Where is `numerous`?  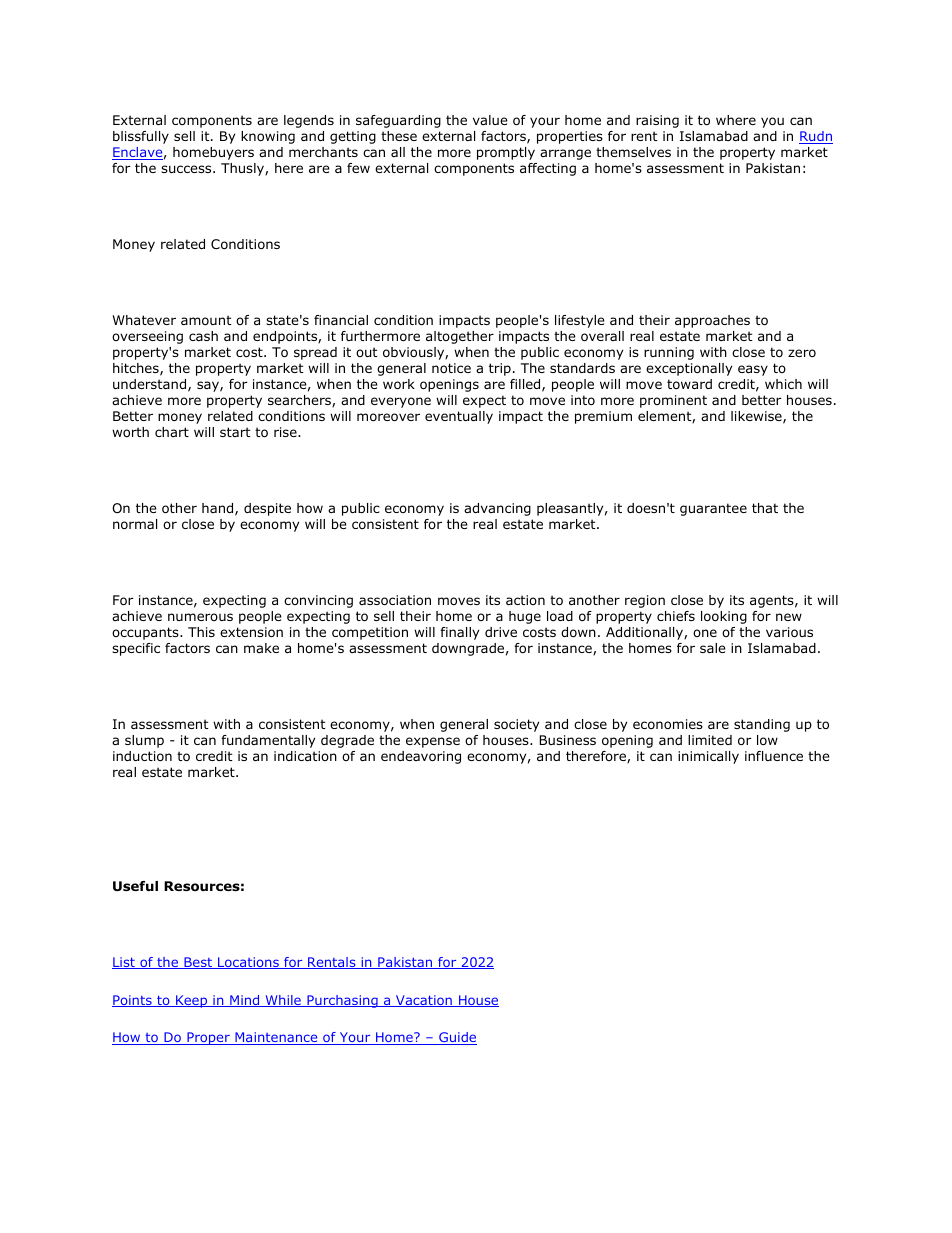
numerous is located at coordinates (200, 617).
